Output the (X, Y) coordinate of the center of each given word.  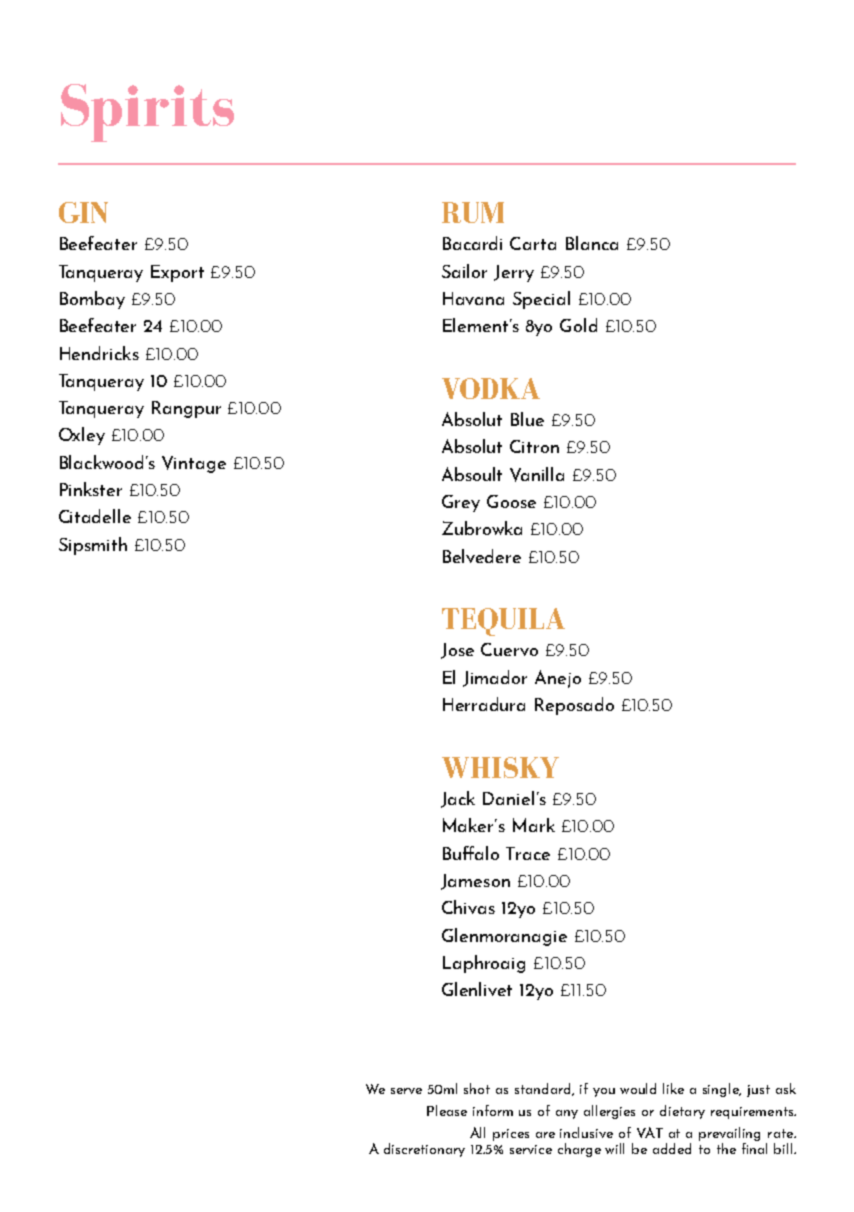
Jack (458, 799)
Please (447, 1110)
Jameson (475, 882)
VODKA (491, 388)
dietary (682, 1112)
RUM (473, 212)
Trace (528, 853)
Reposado (574, 706)
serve (406, 1091)
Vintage (194, 464)
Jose (457, 651)
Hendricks (99, 353)
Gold (578, 325)
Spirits (147, 113)
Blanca (592, 243)
